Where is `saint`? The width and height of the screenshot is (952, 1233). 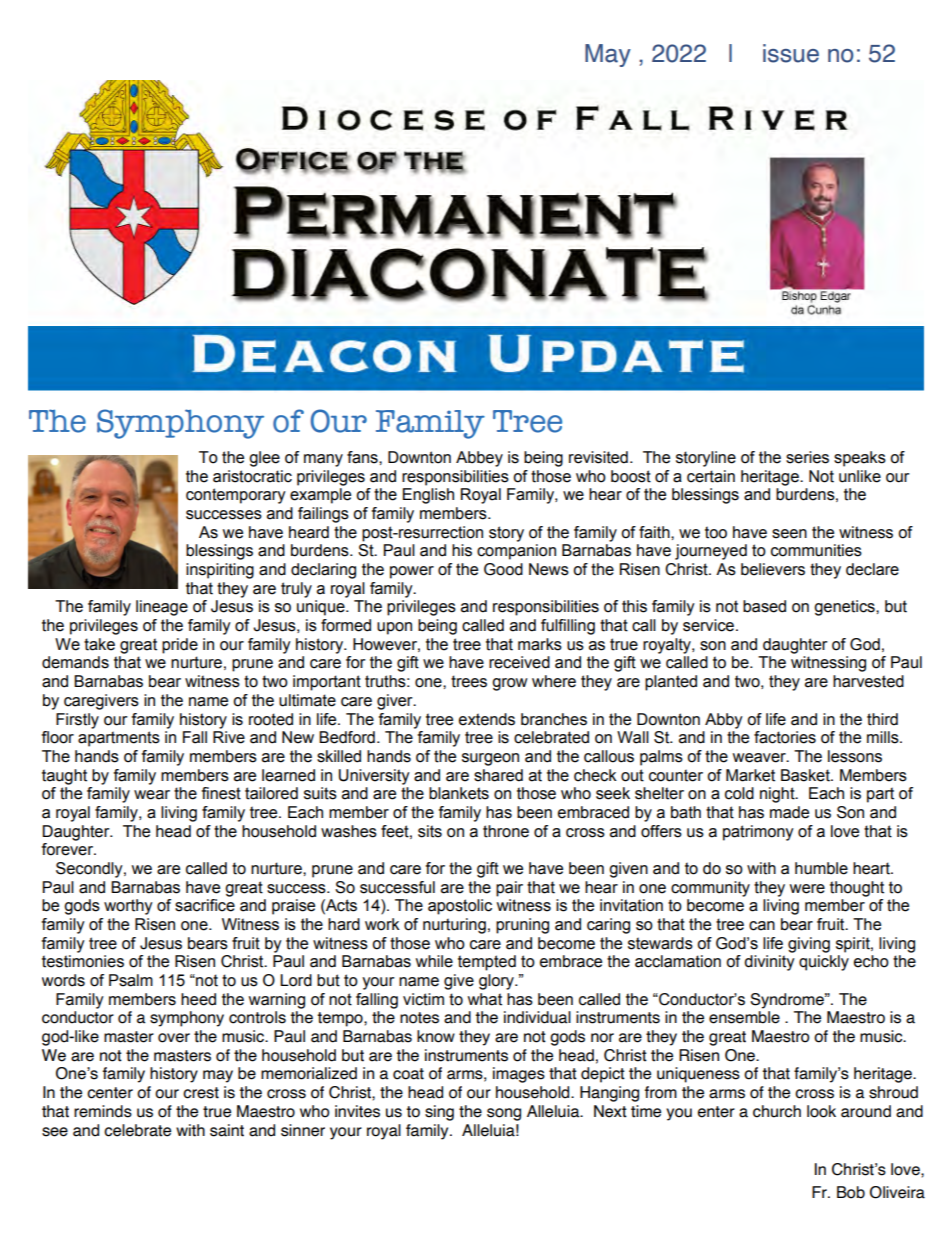
saint is located at coordinates (227, 1130).
